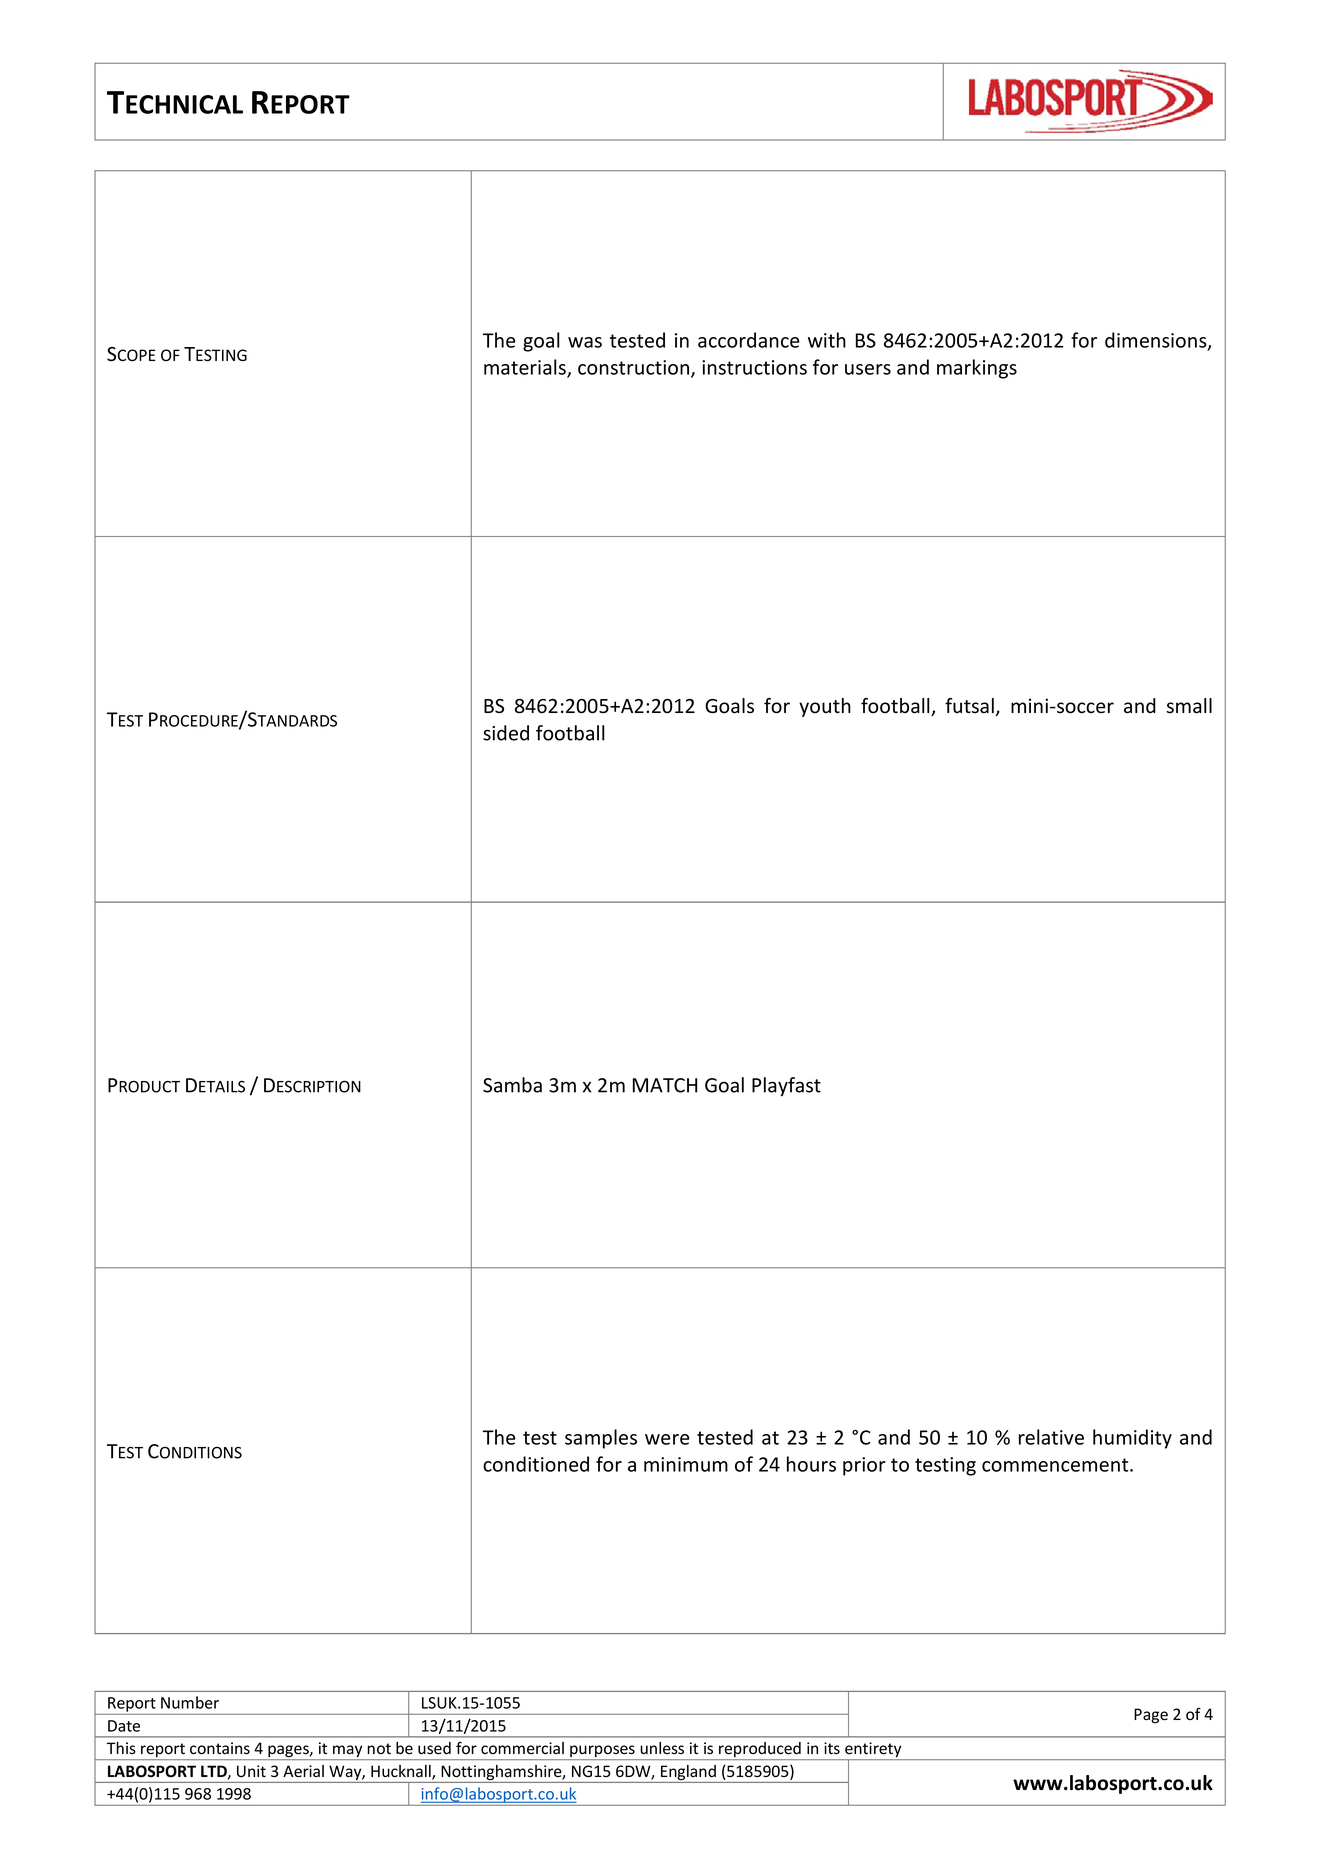  Describe the element at coordinates (969, 706) in the screenshot. I see `futsal` at that location.
